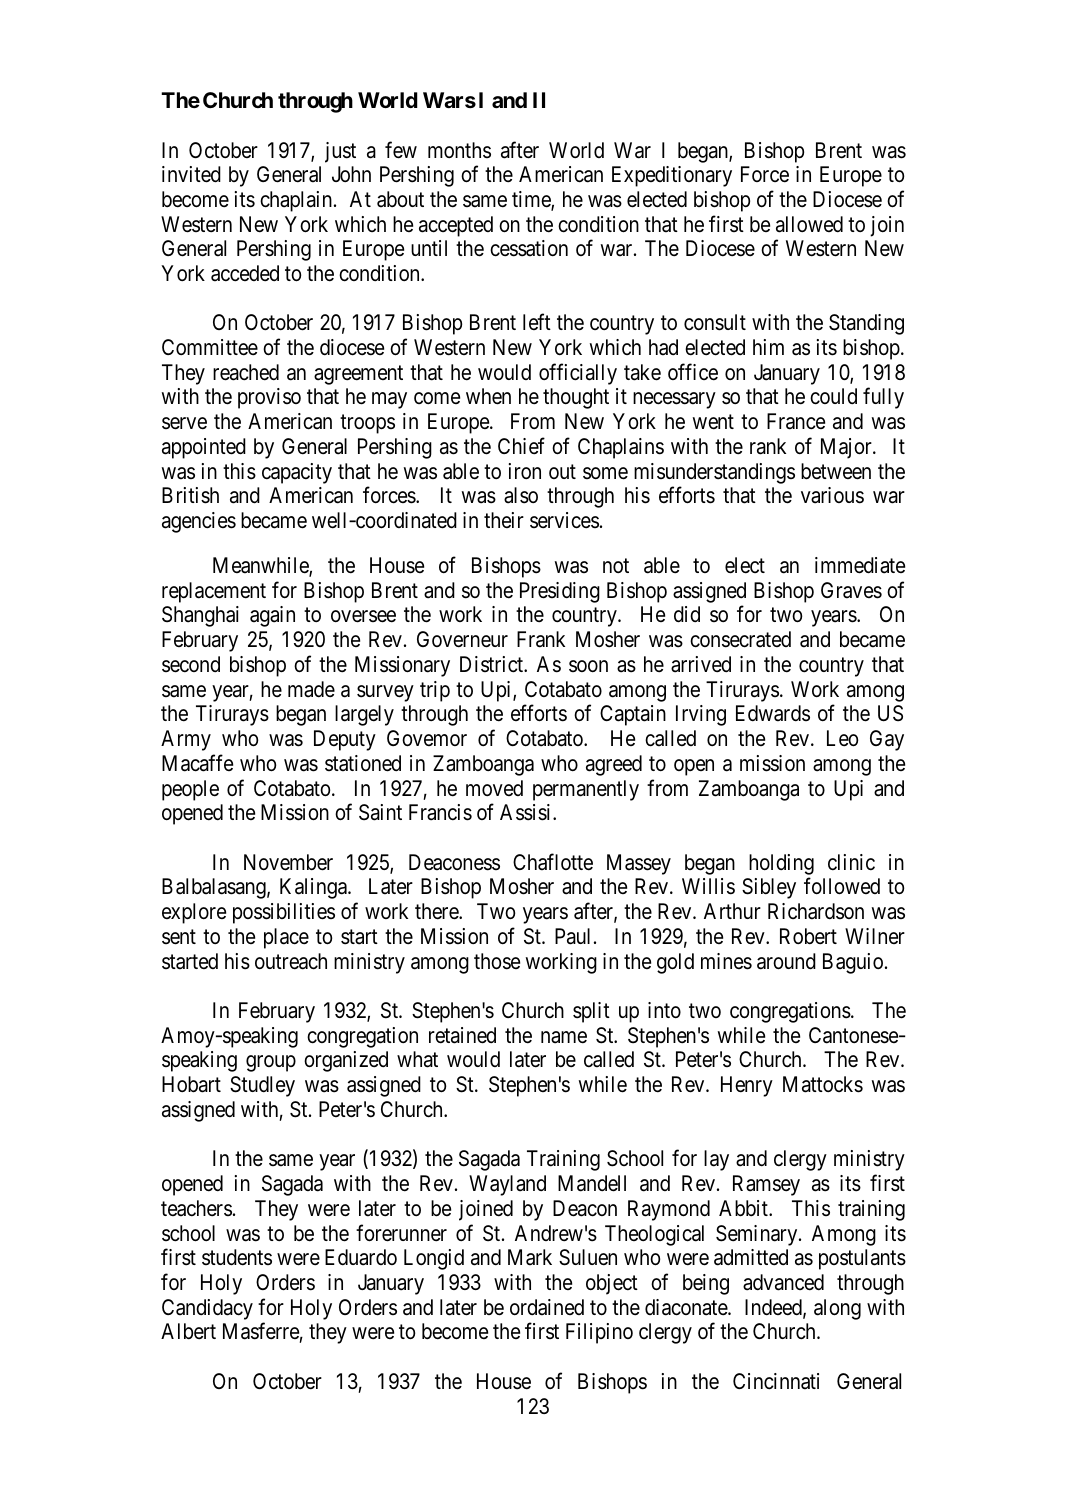 Image resolution: width=1066 pixels, height=1508 pixels. What do you see at coordinates (297, 473) in the image?
I see `capacity` at bounding box center [297, 473].
